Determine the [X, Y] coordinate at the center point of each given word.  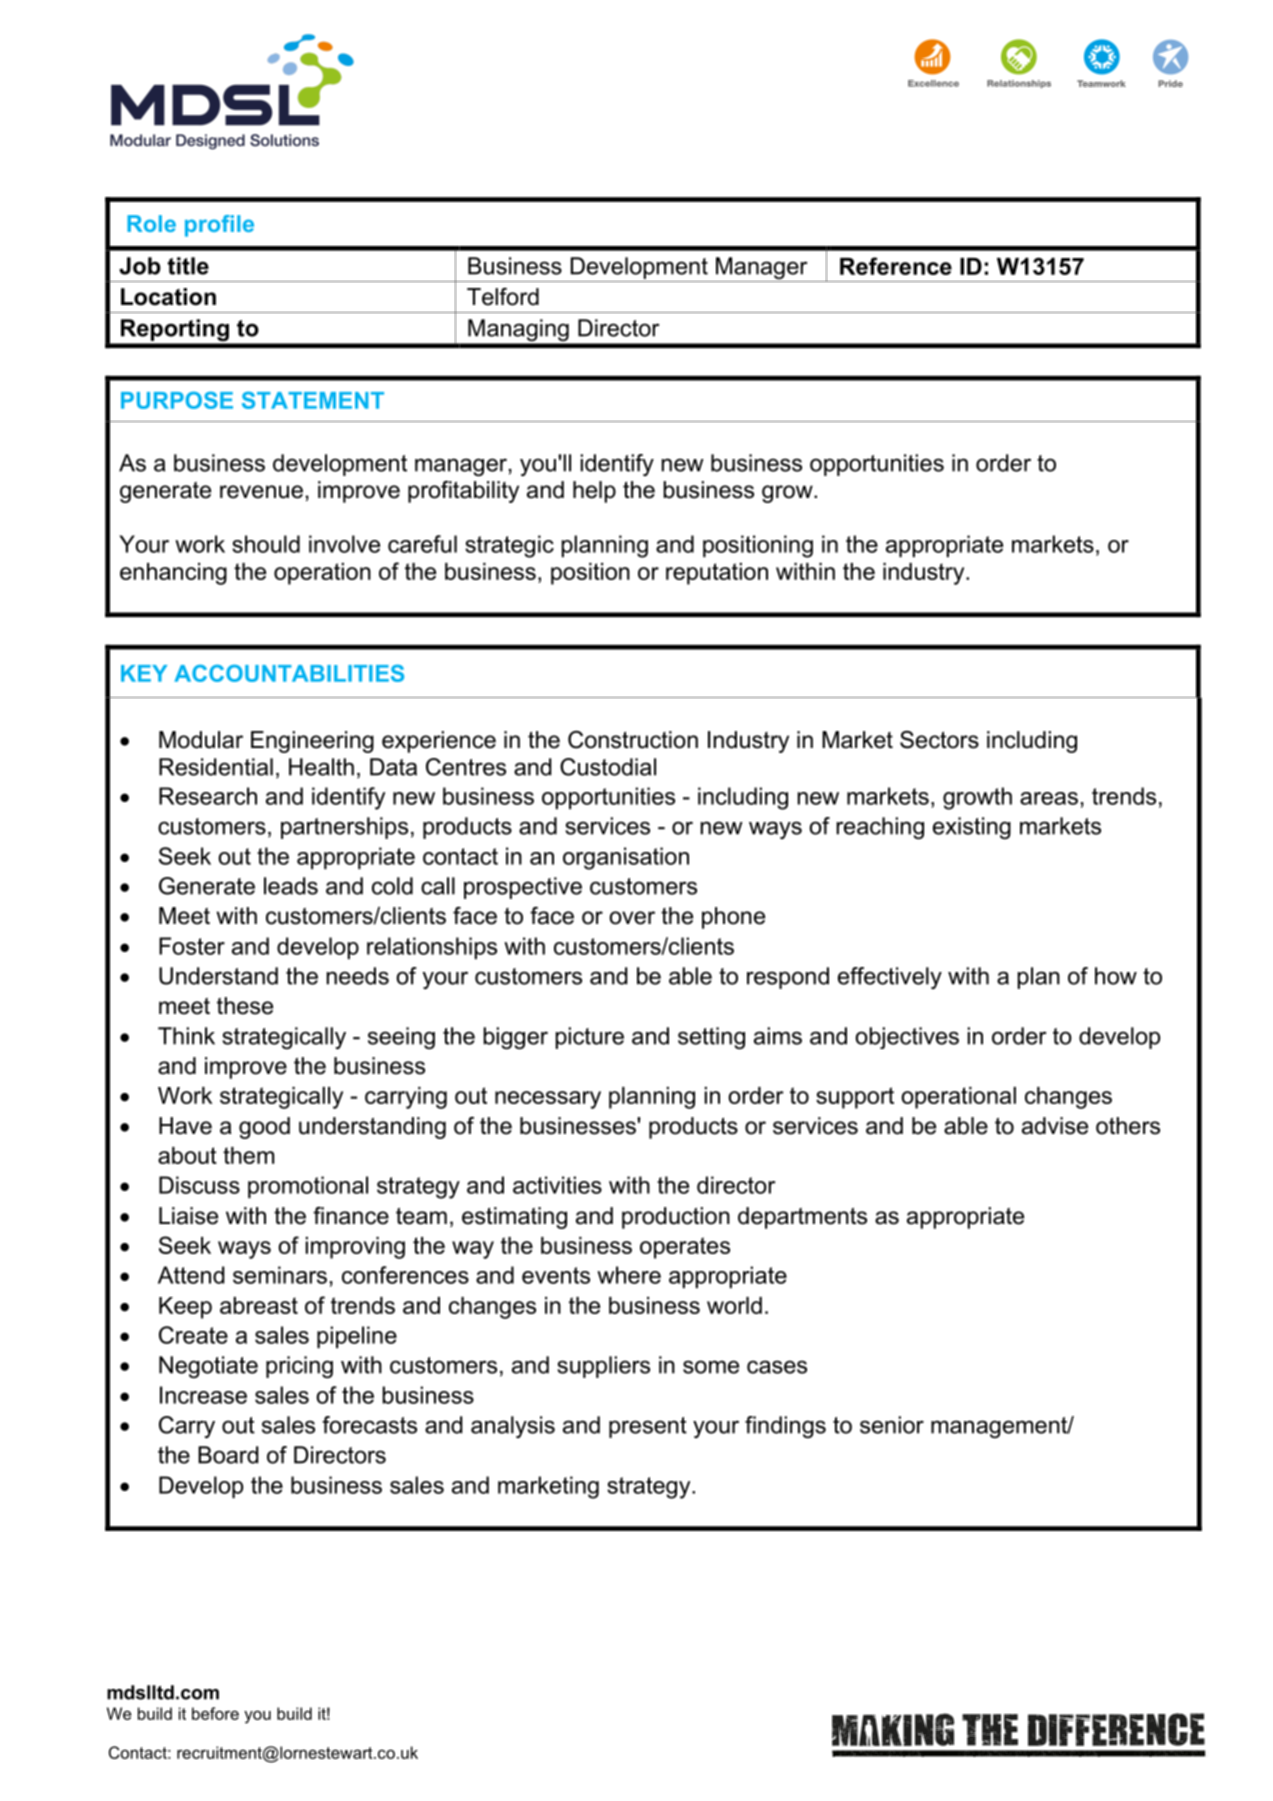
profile [219, 226]
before [215, 1713]
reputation [717, 574]
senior [892, 1425]
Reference [896, 266]
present [648, 1427]
